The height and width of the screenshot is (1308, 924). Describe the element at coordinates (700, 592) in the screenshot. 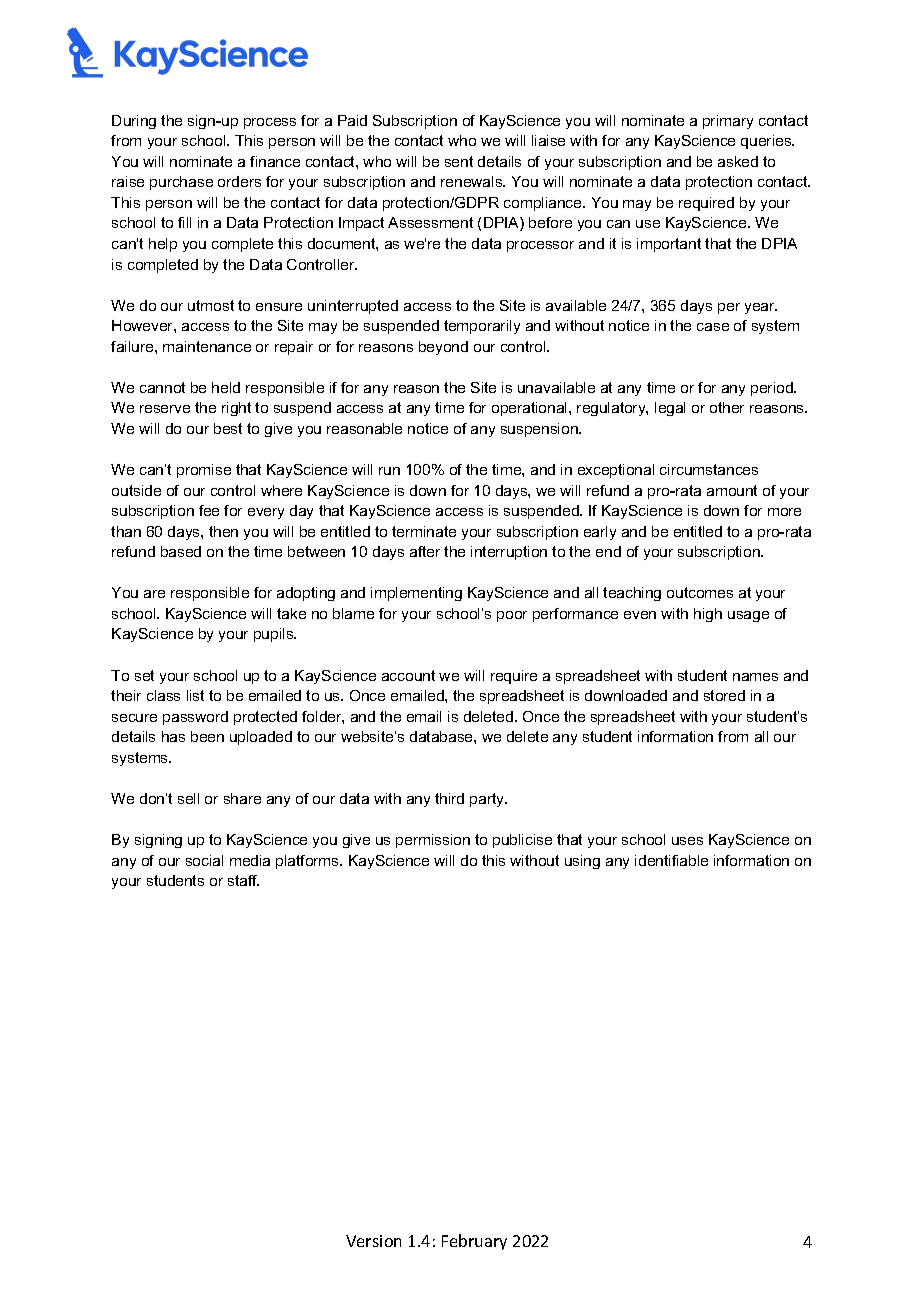

I see `outcomes` at that location.
